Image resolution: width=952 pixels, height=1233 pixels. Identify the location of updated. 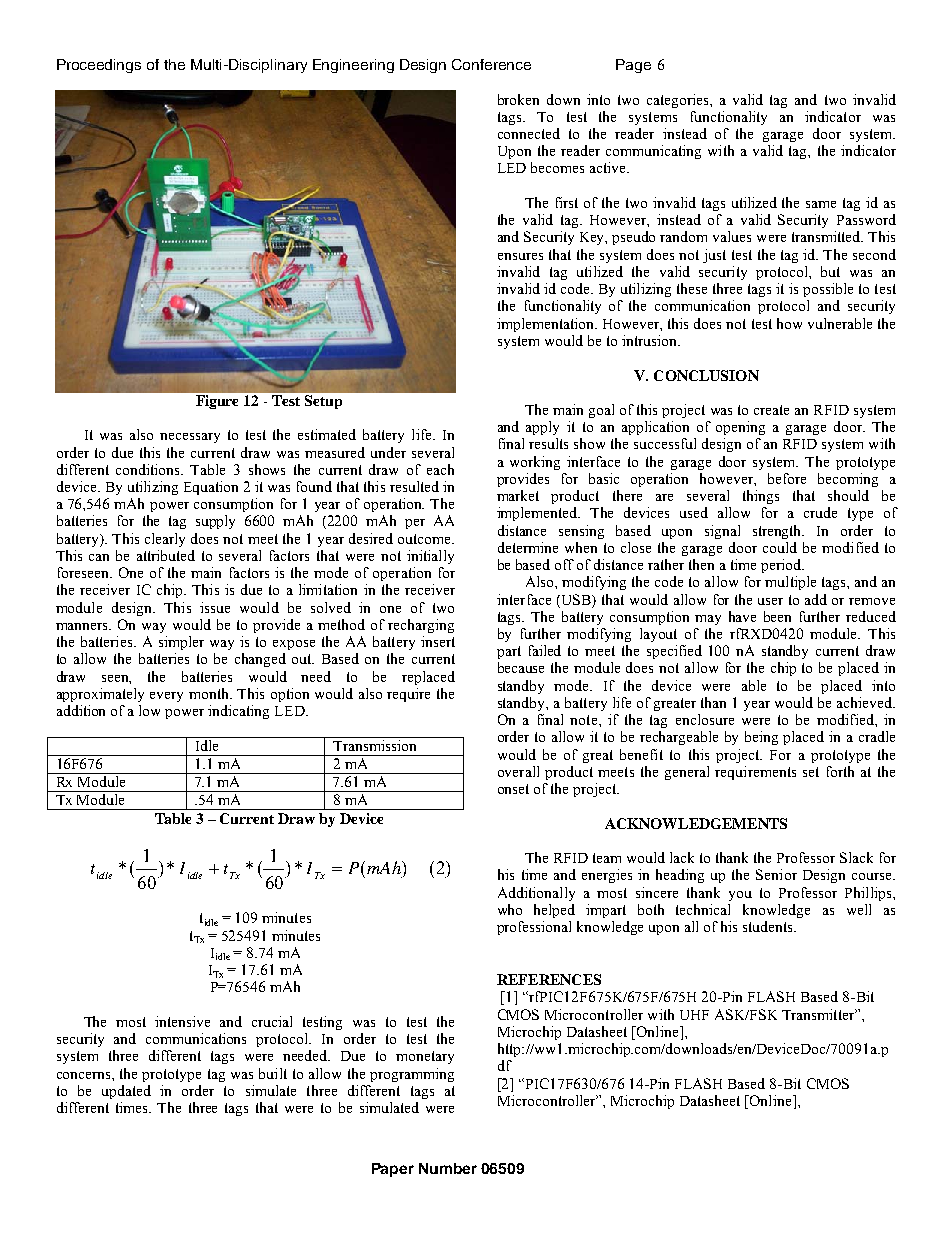
(126, 1092).
